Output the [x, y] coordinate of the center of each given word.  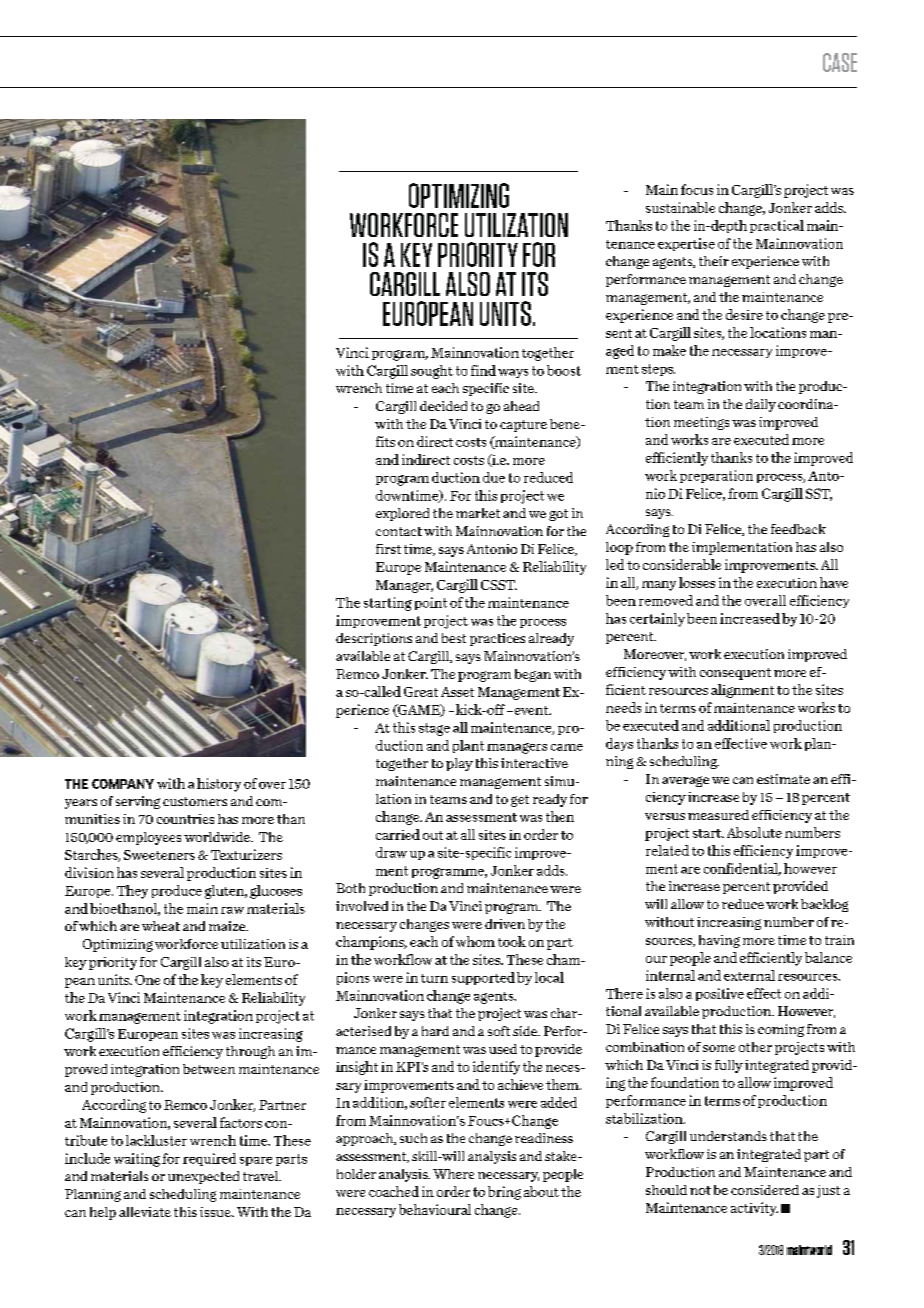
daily [761, 405]
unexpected [203, 1177]
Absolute [754, 832]
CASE [840, 62]
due [494, 477]
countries [185, 819]
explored [402, 514]
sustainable [680, 207]
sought [432, 372]
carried [398, 834]
